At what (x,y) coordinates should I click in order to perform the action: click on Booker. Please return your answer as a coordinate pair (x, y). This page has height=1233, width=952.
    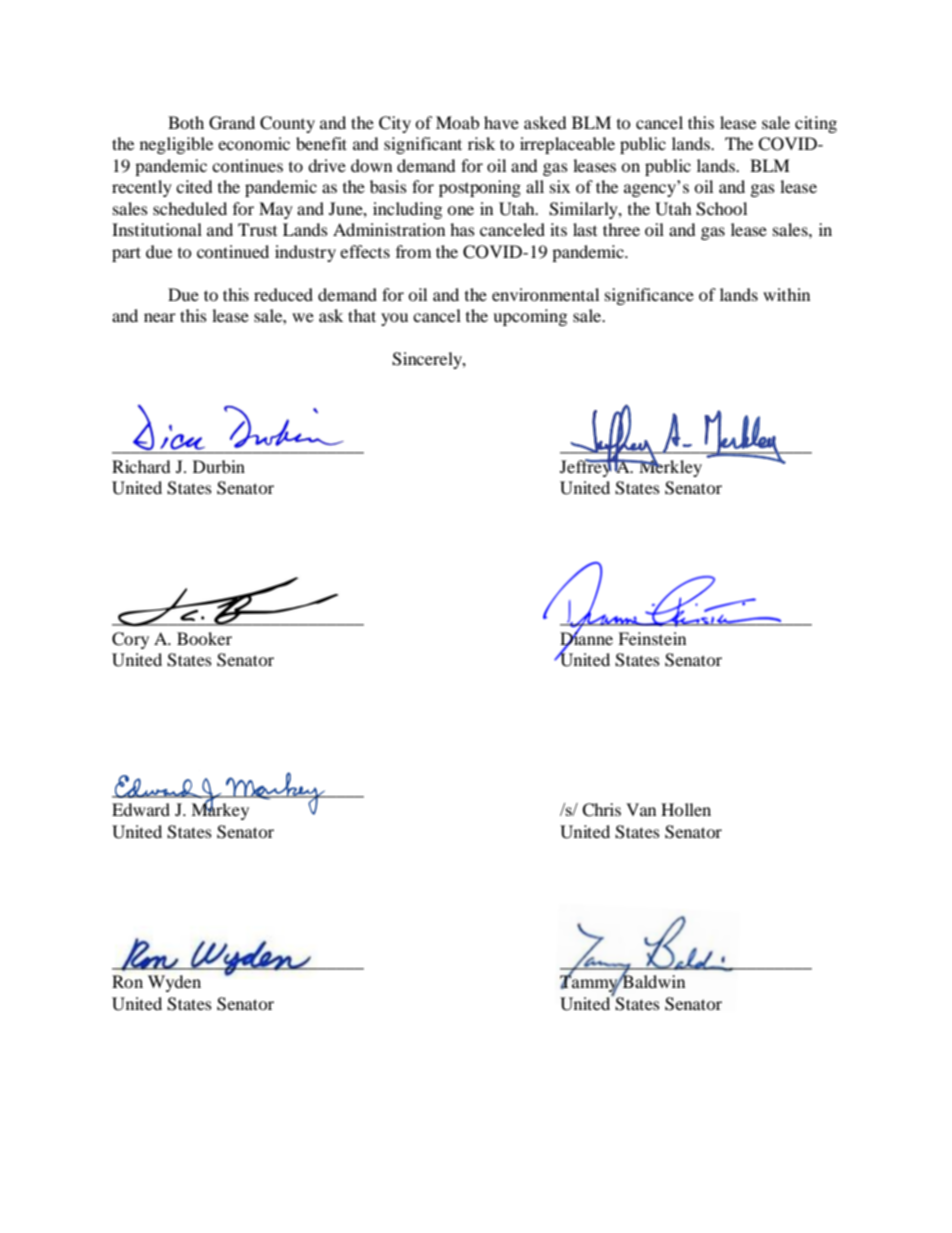
    Looking at the image, I should click on (204, 638).
